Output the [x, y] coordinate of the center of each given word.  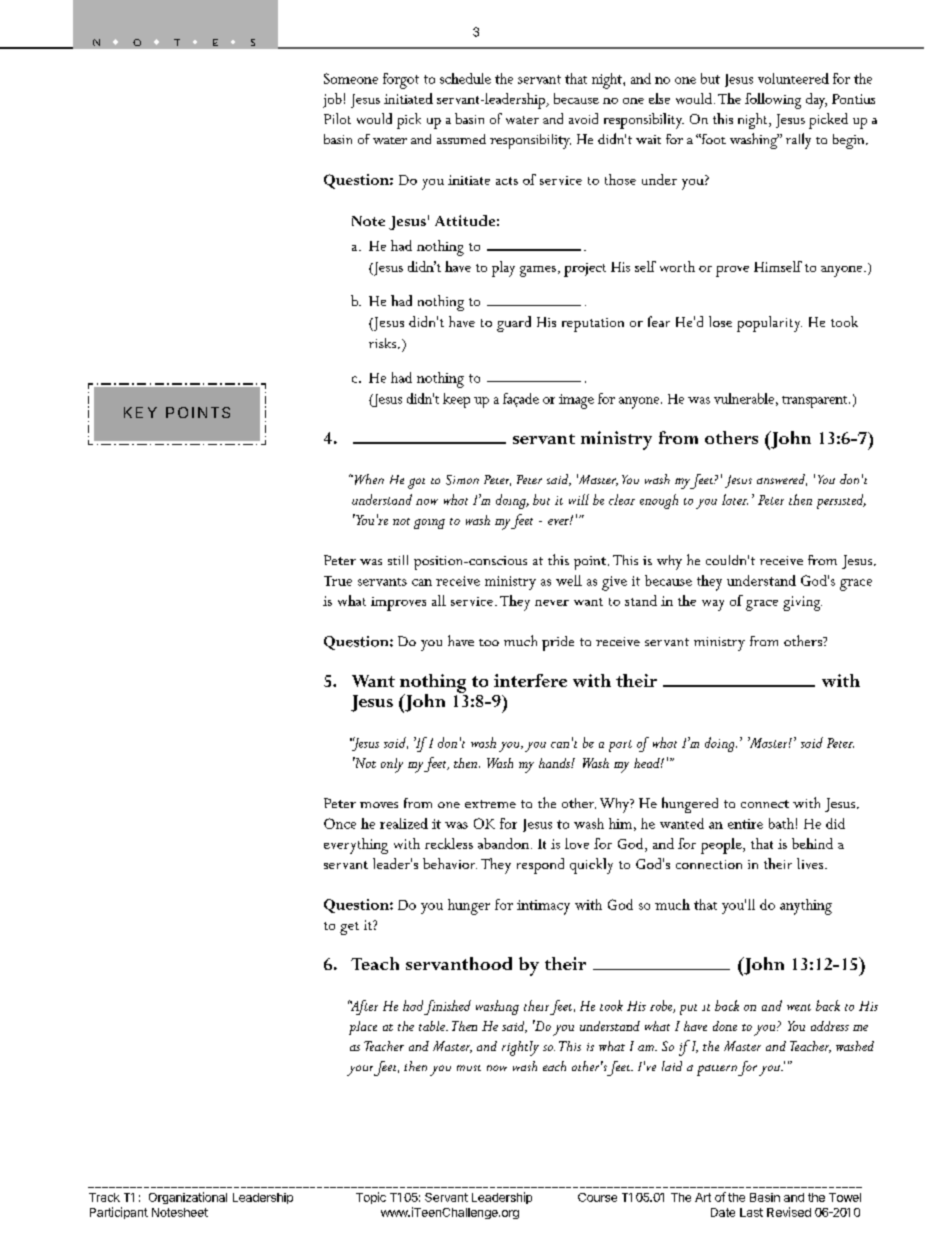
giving [802, 603]
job [332, 100]
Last [751, 1212]
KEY [140, 412]
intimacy [543, 907]
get [349, 928]
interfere [530, 680]
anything [806, 907]
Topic [371, 1198]
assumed [461, 139]
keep [456, 400]
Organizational [188, 1198]
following [773, 101]
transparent [816, 402]
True [338, 581]
